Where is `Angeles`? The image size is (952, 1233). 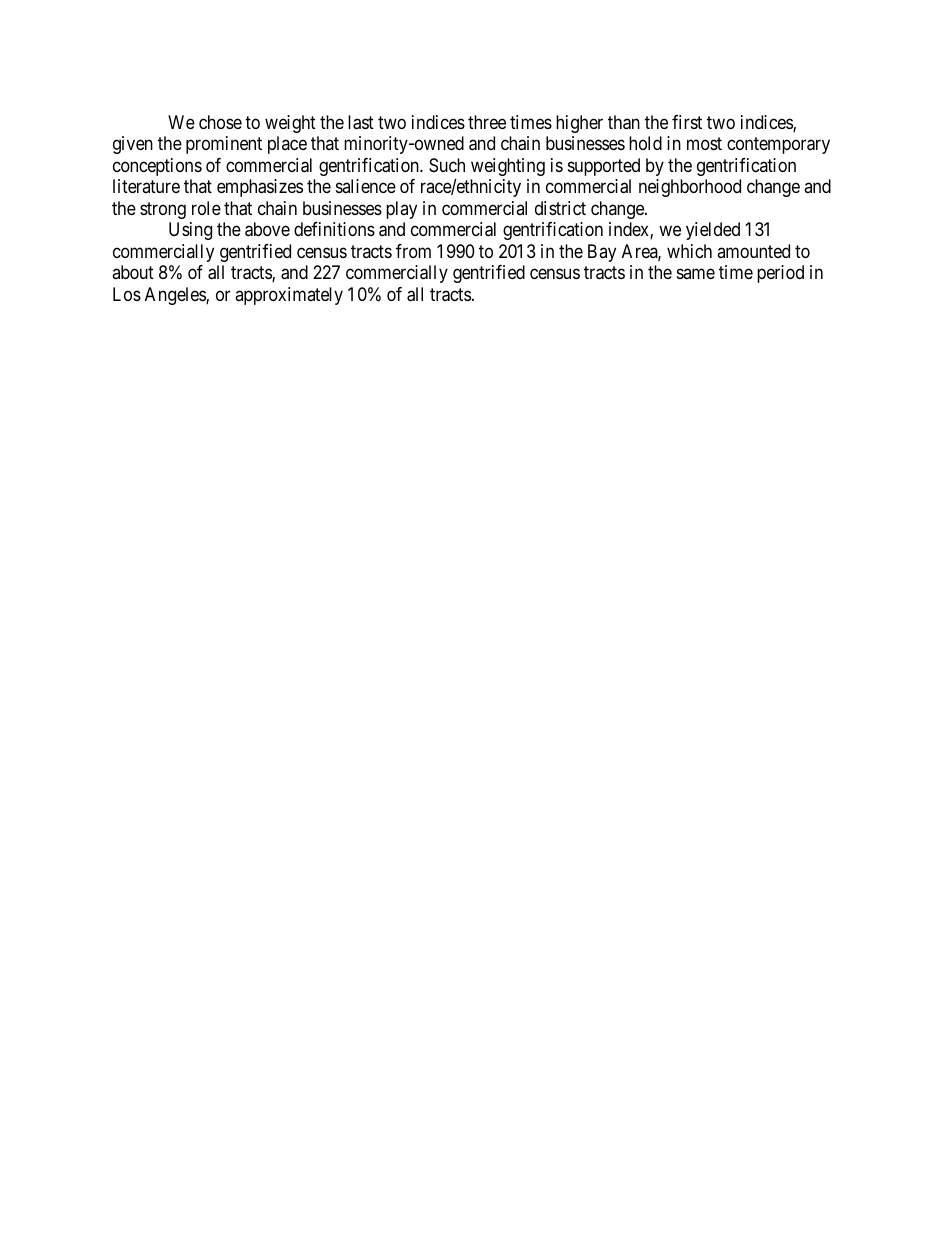 Angeles is located at coordinates (176, 296).
